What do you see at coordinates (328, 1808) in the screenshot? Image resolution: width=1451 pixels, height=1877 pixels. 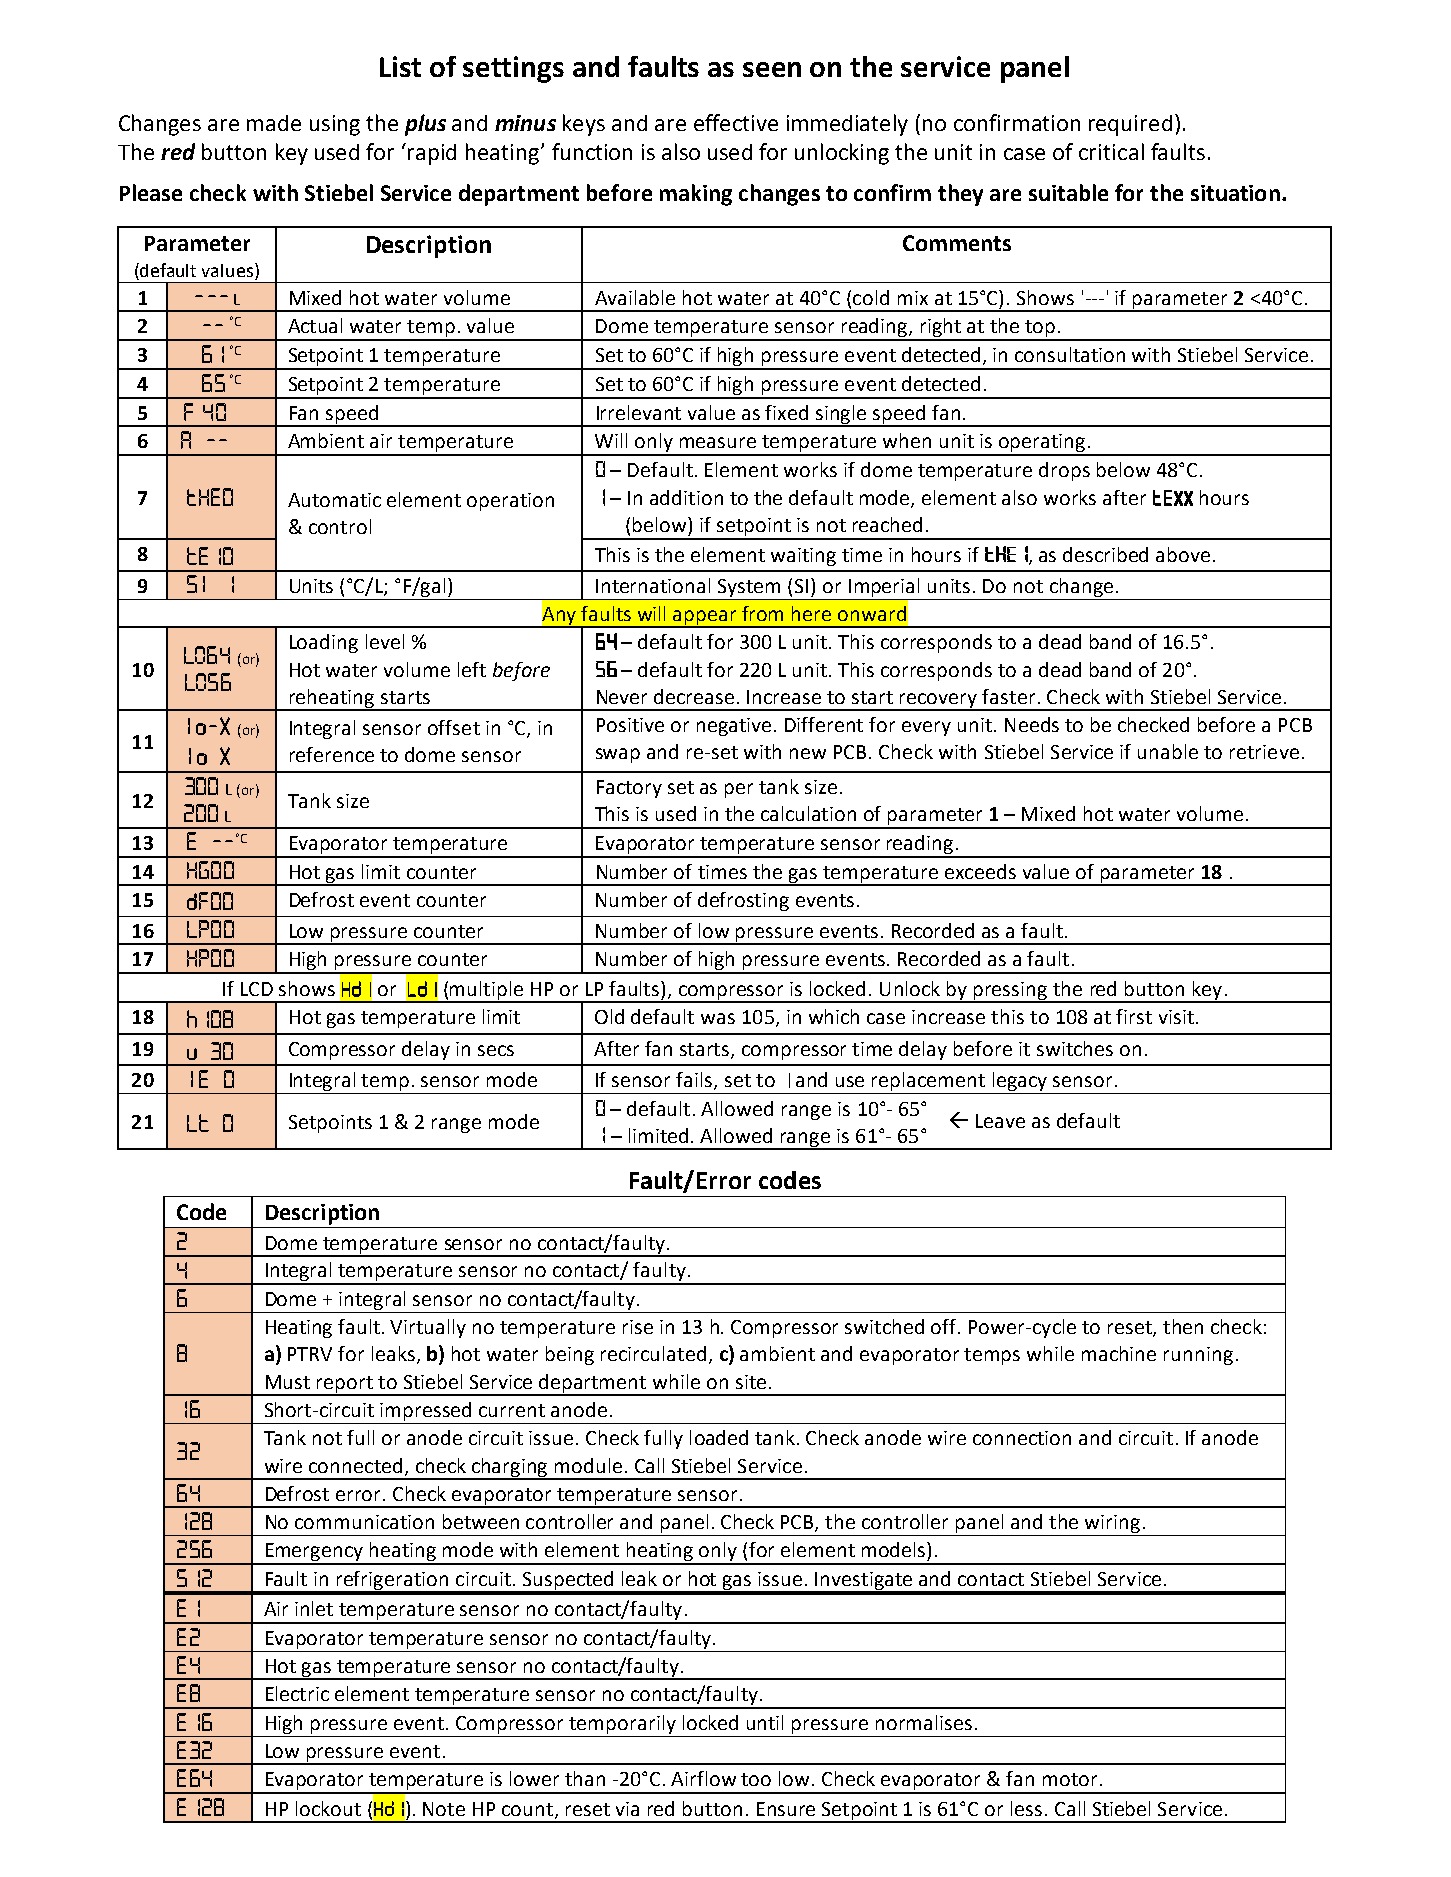 I see `lockout` at bounding box center [328, 1808].
